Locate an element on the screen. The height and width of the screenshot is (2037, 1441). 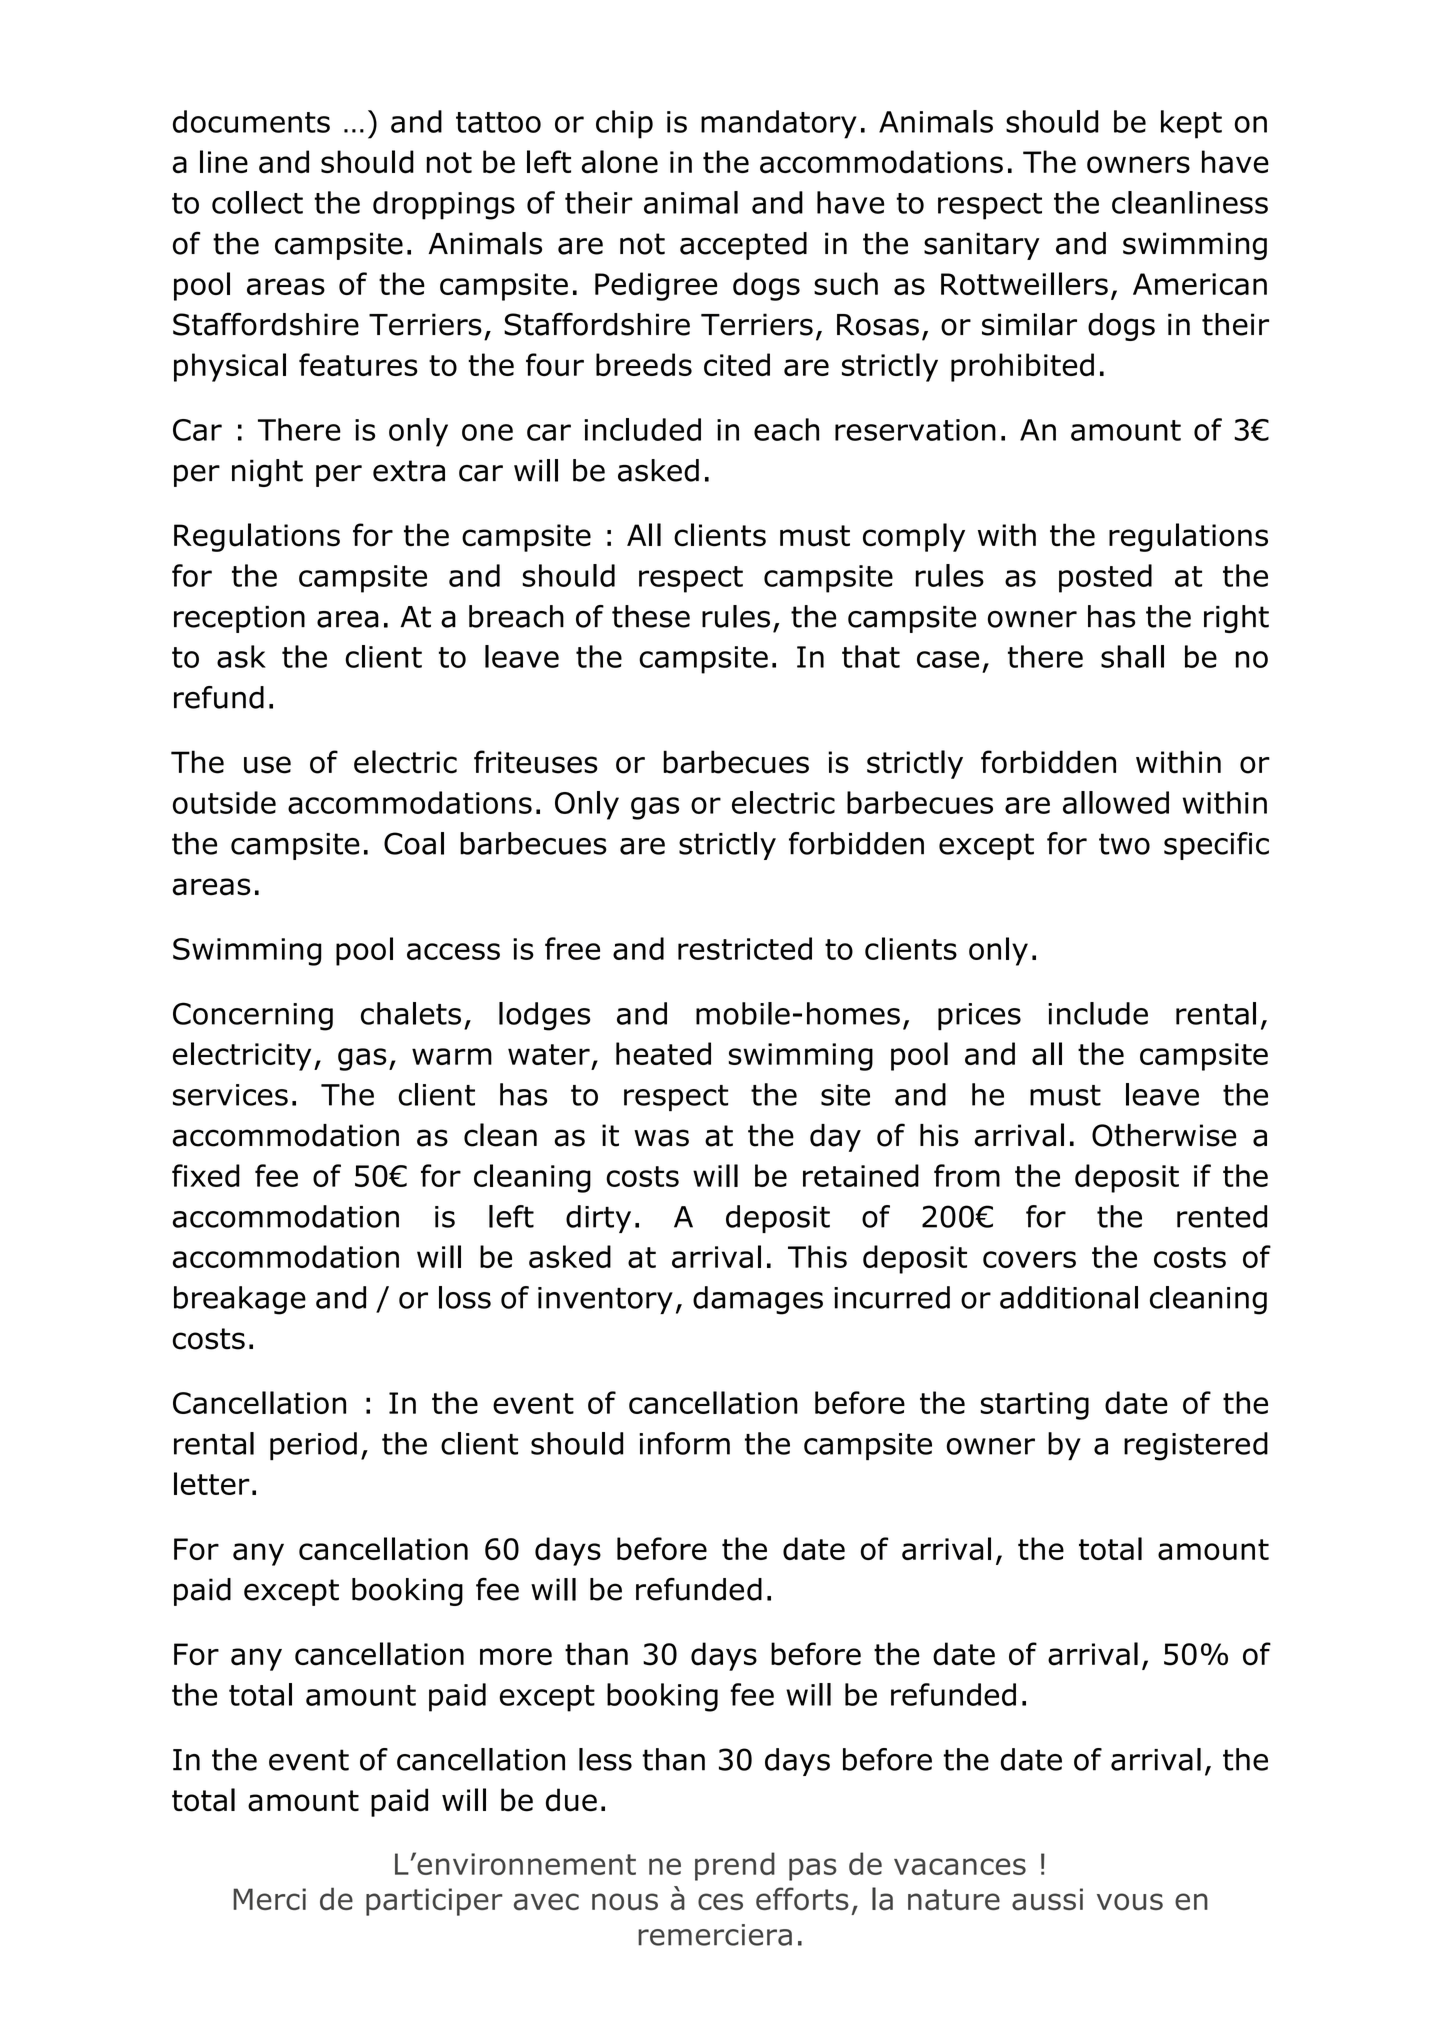
Concerning is located at coordinates (253, 1016).
